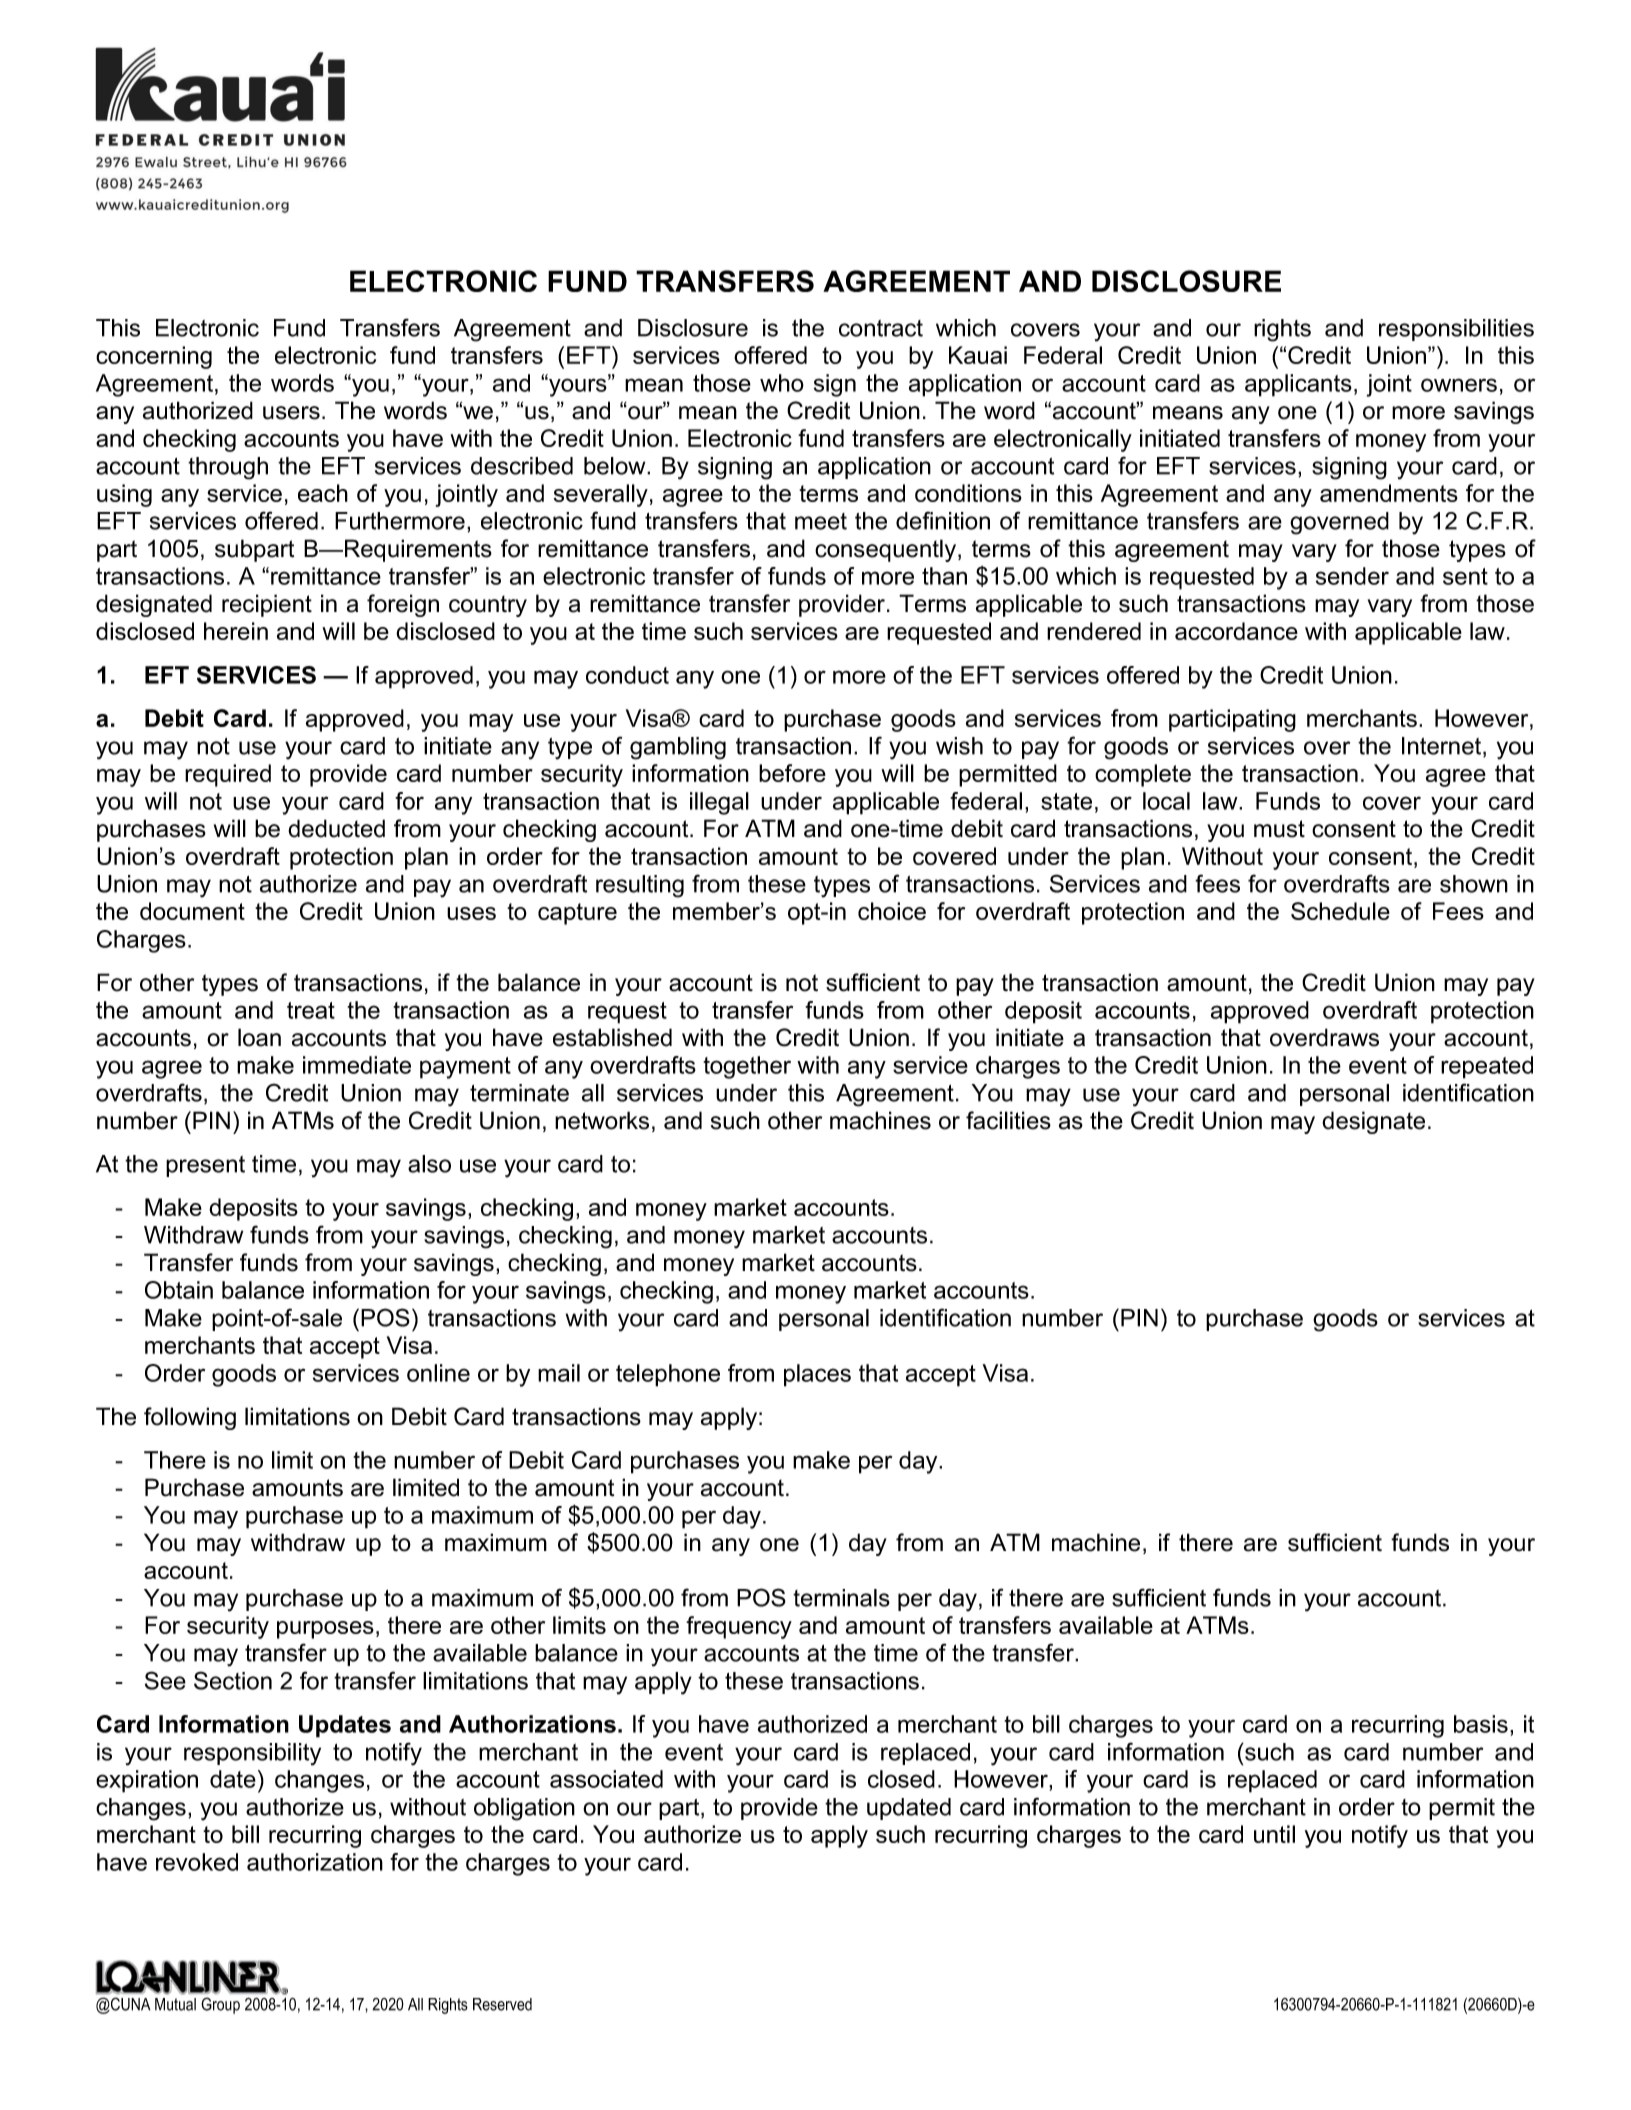 The image size is (1631, 2110). Describe the element at coordinates (220, 2005) in the screenshot. I see `Group` at that location.
